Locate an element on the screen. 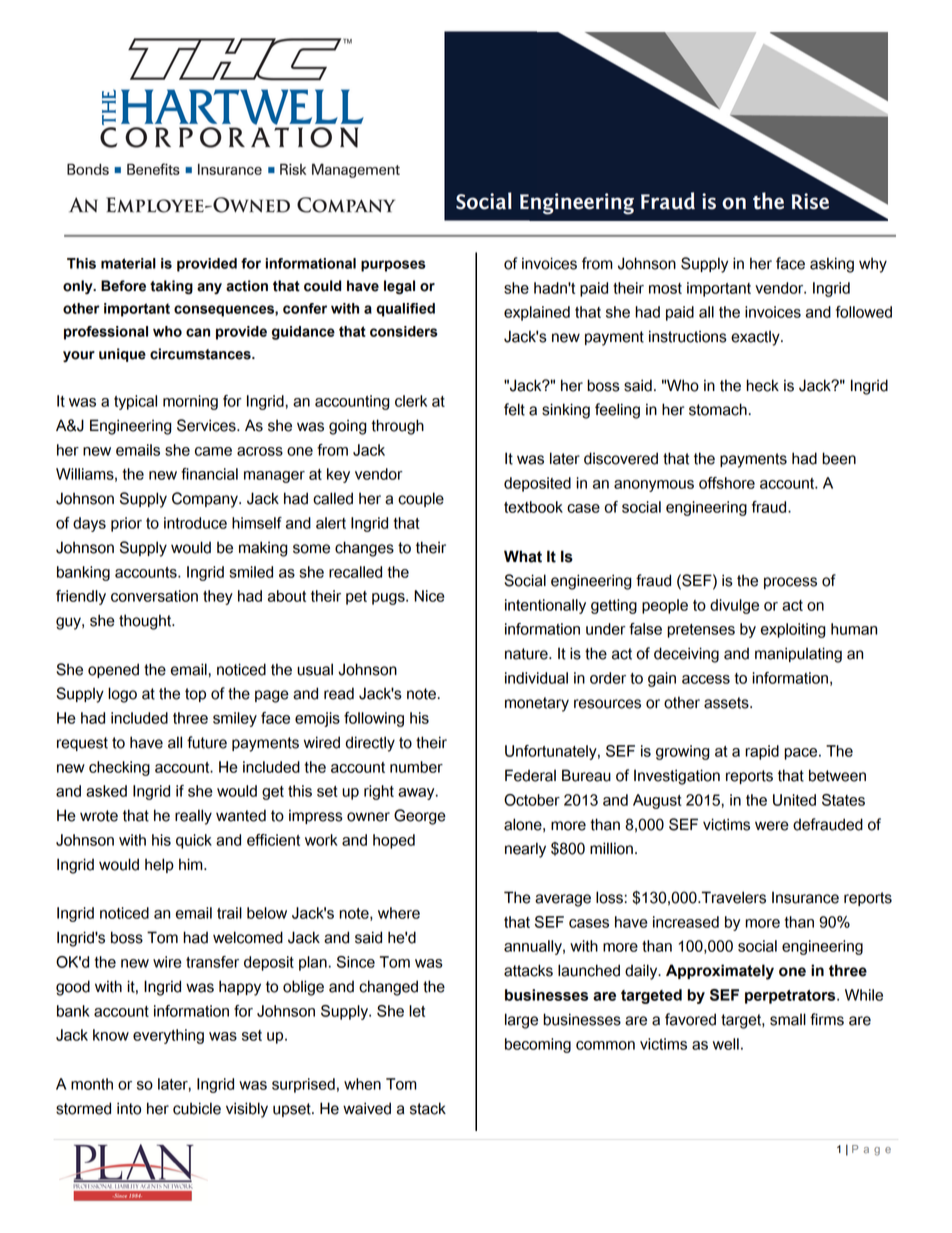 This screenshot has width=952, height=1233. where is located at coordinates (399, 913).
